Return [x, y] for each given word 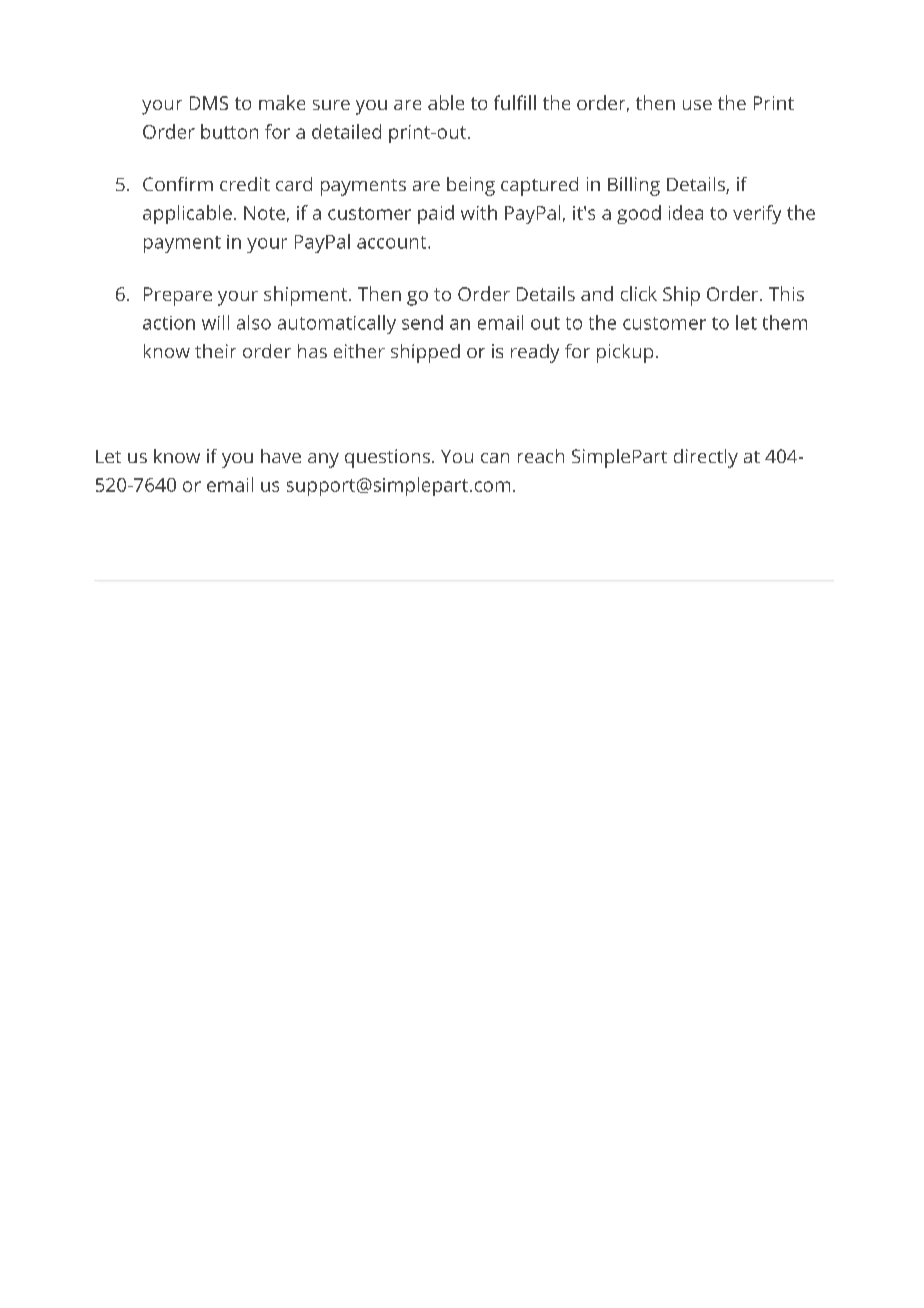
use [697, 105]
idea [686, 212]
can [495, 458]
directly [706, 458]
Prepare [178, 296]
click [639, 293]
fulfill [515, 102]
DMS [209, 103]
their [215, 351]
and [597, 293]
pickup [625, 353]
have [281, 456]
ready [535, 353]
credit [245, 184]
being [471, 186]
